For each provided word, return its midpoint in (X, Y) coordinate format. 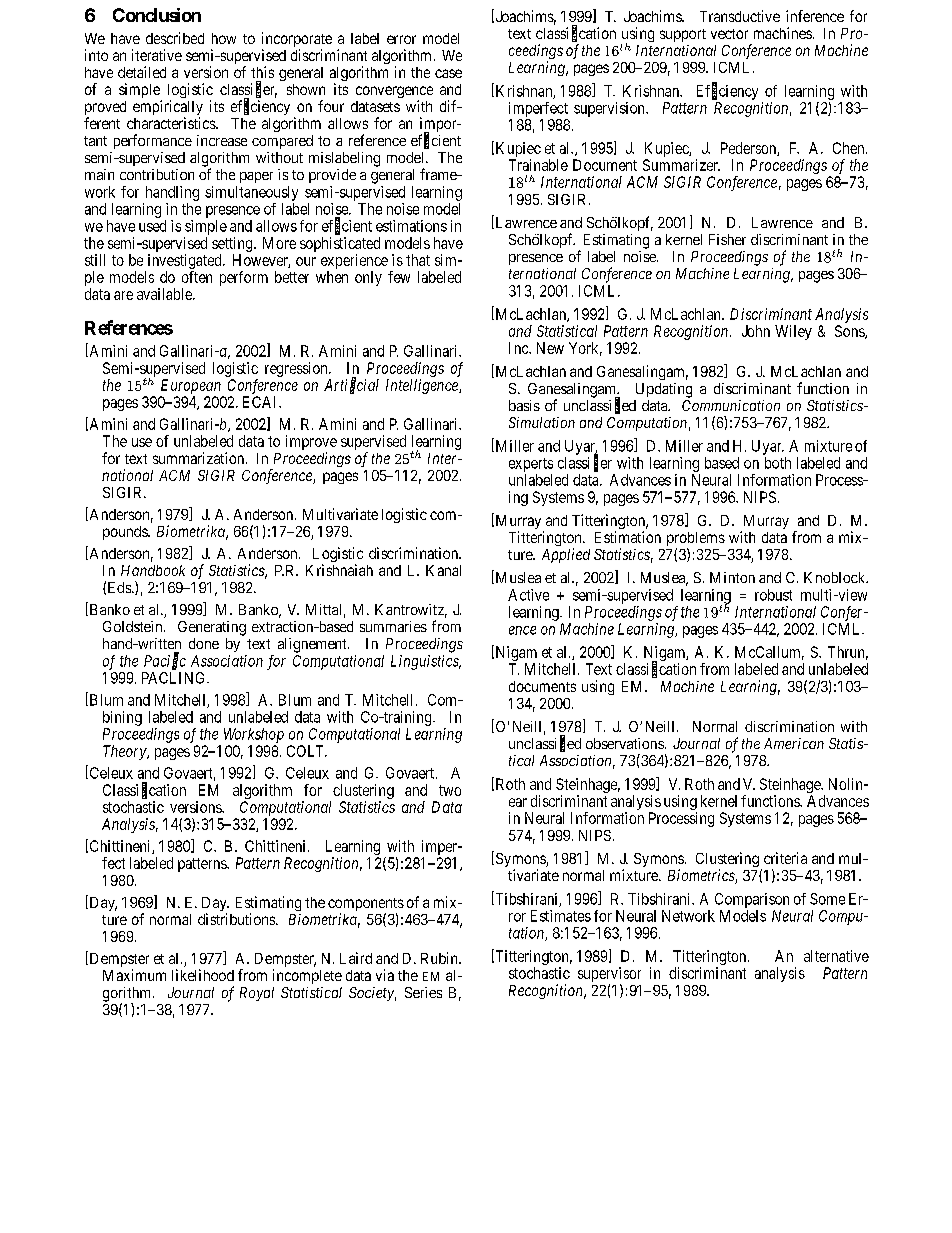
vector (729, 34)
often (197, 277)
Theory (125, 752)
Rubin (440, 958)
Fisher (727, 239)
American (794, 743)
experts (531, 465)
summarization (200, 458)
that (418, 260)
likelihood (203, 975)
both (778, 463)
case (448, 73)
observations (625, 743)
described (175, 38)
